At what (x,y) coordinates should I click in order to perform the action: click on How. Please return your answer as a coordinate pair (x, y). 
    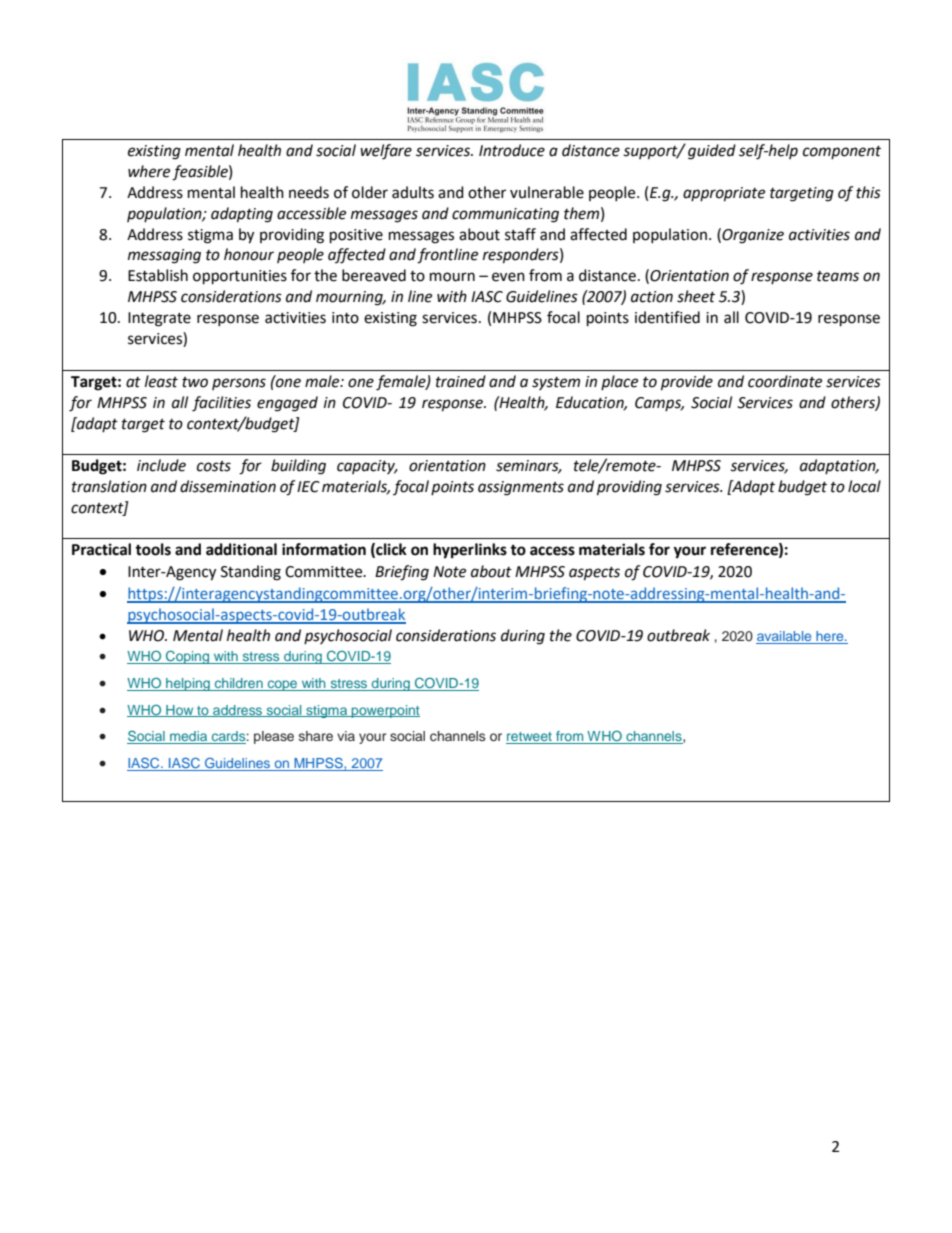
    Looking at the image, I should click on (180, 711).
